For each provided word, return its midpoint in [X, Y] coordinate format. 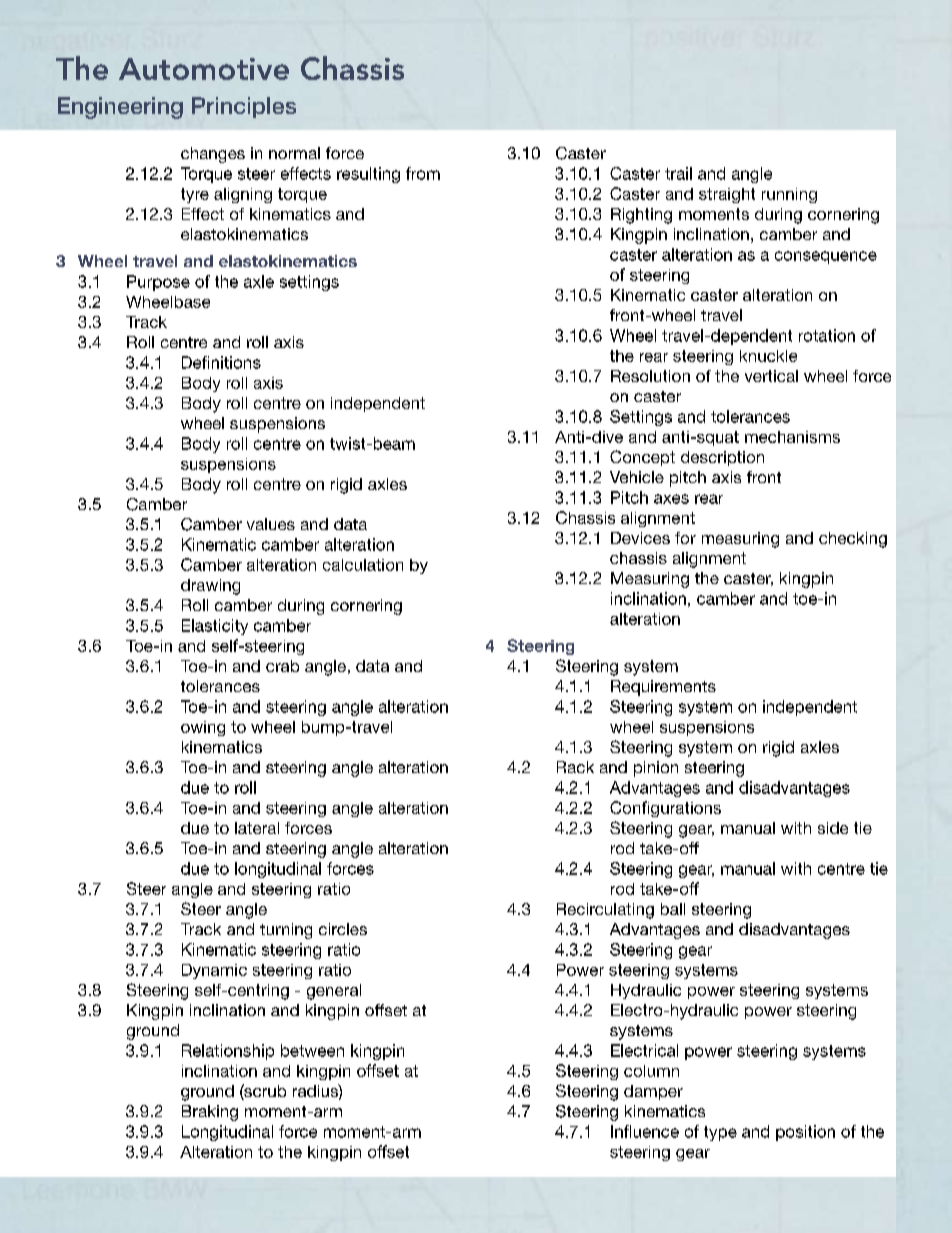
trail [678, 173]
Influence [645, 1131]
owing [203, 728]
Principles [244, 107]
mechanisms [792, 437]
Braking [210, 1113]
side [833, 828]
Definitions [221, 362]
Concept [642, 458]
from [423, 173]
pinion [656, 769]
